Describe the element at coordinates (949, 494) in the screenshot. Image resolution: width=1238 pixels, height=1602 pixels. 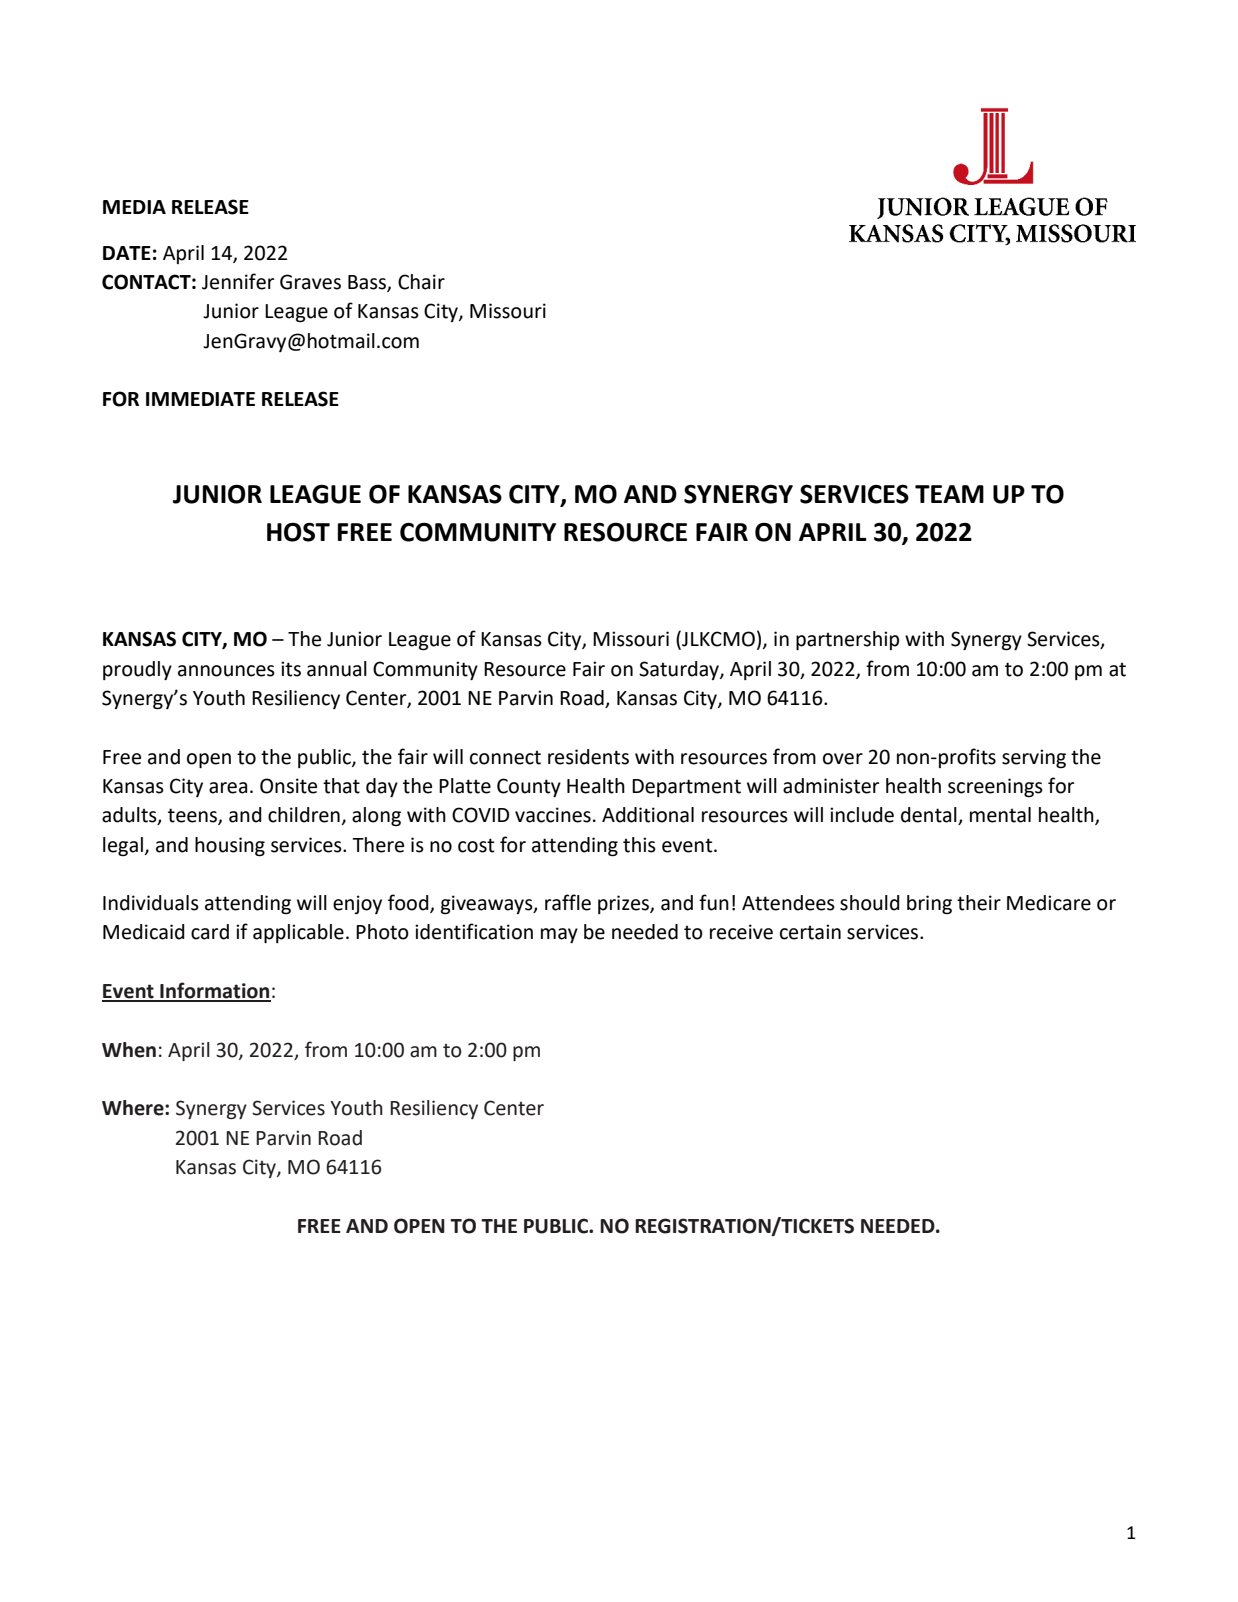
I see `TEAM` at that location.
